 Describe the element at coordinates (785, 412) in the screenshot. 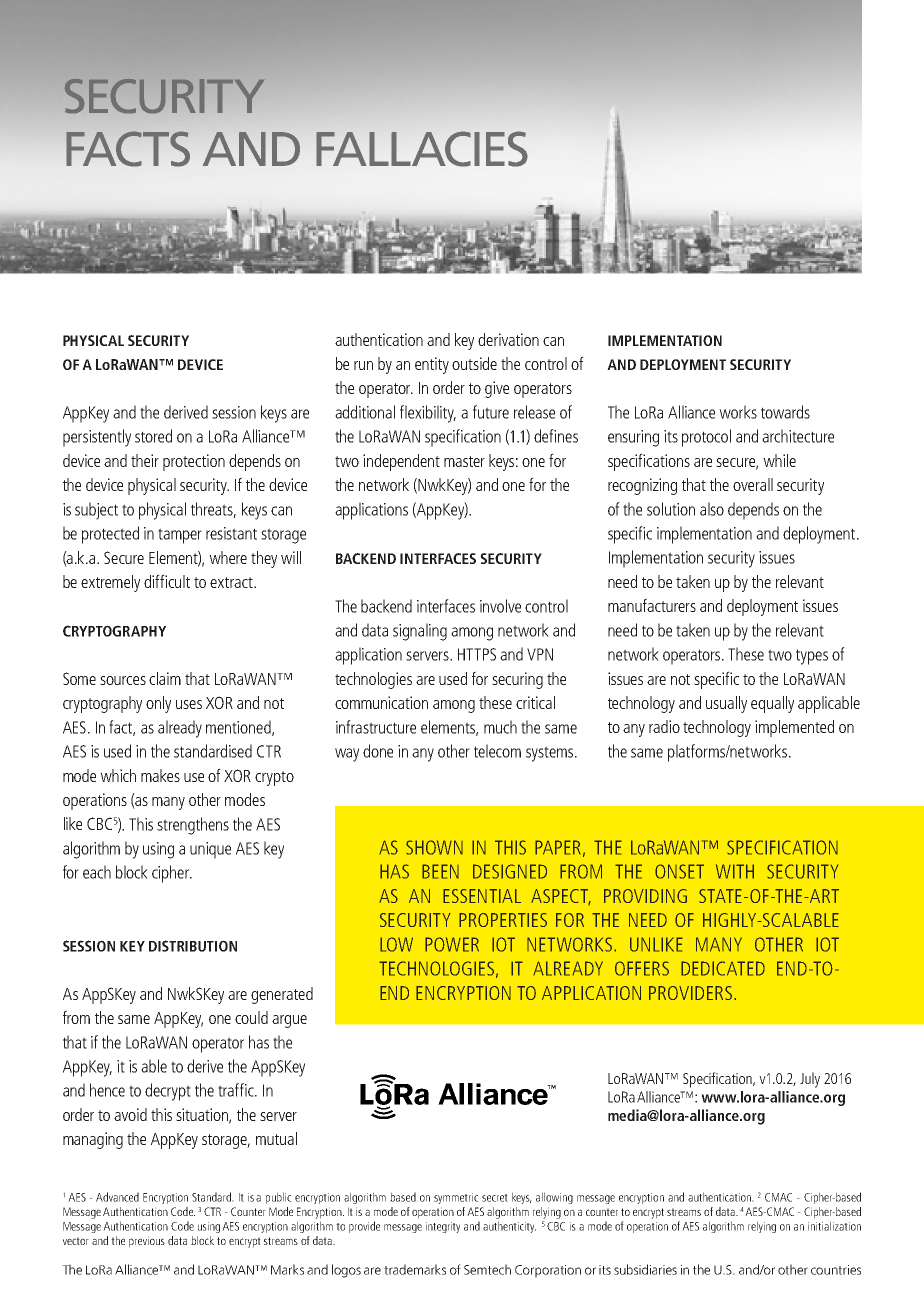

I see `towards` at that location.
